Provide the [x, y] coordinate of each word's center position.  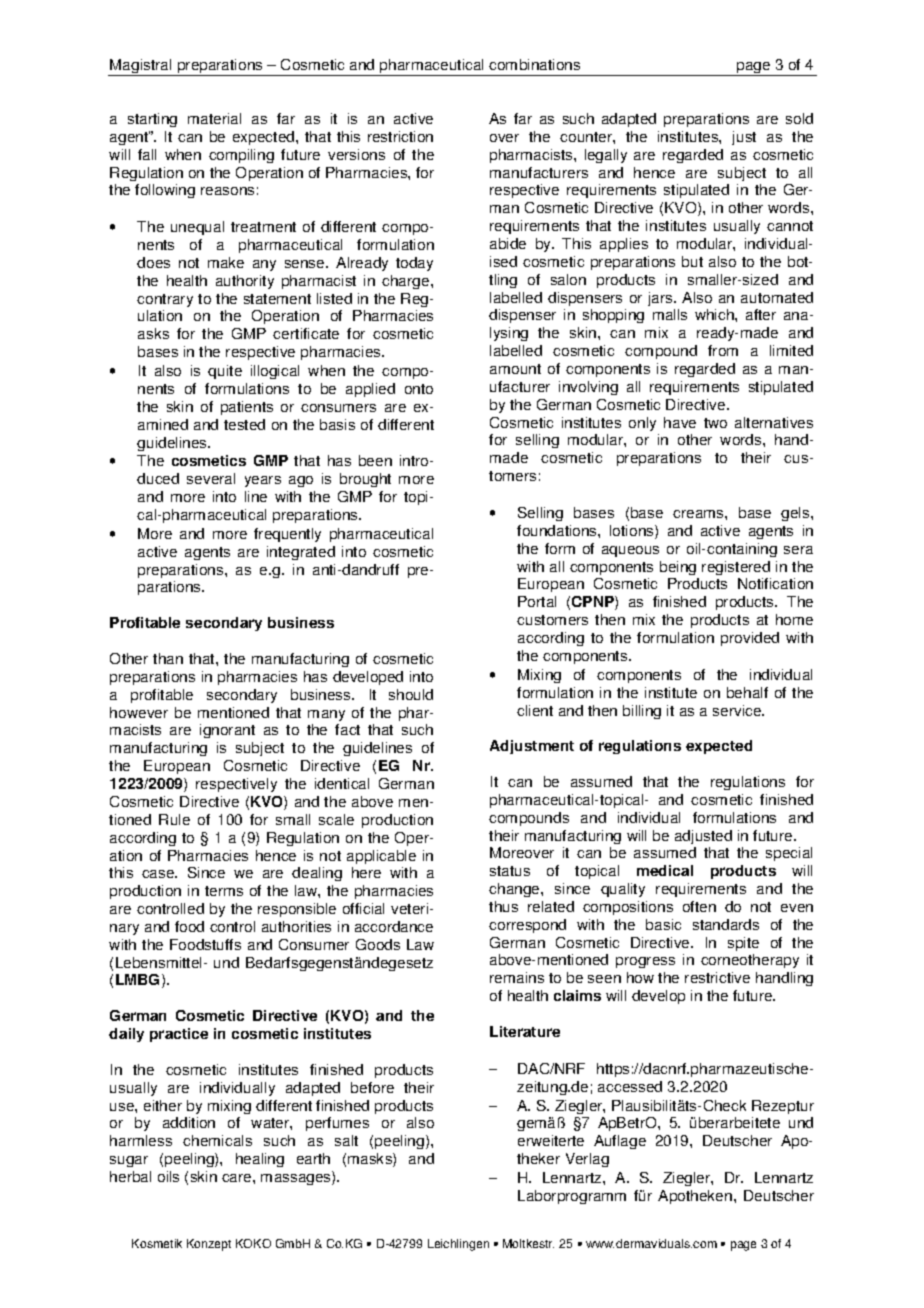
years [263, 481]
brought [365, 480]
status [510, 871]
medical [665, 870]
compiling [241, 156]
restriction [400, 136]
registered [736, 568]
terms [224, 891]
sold [799, 118]
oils [168, 1176]
